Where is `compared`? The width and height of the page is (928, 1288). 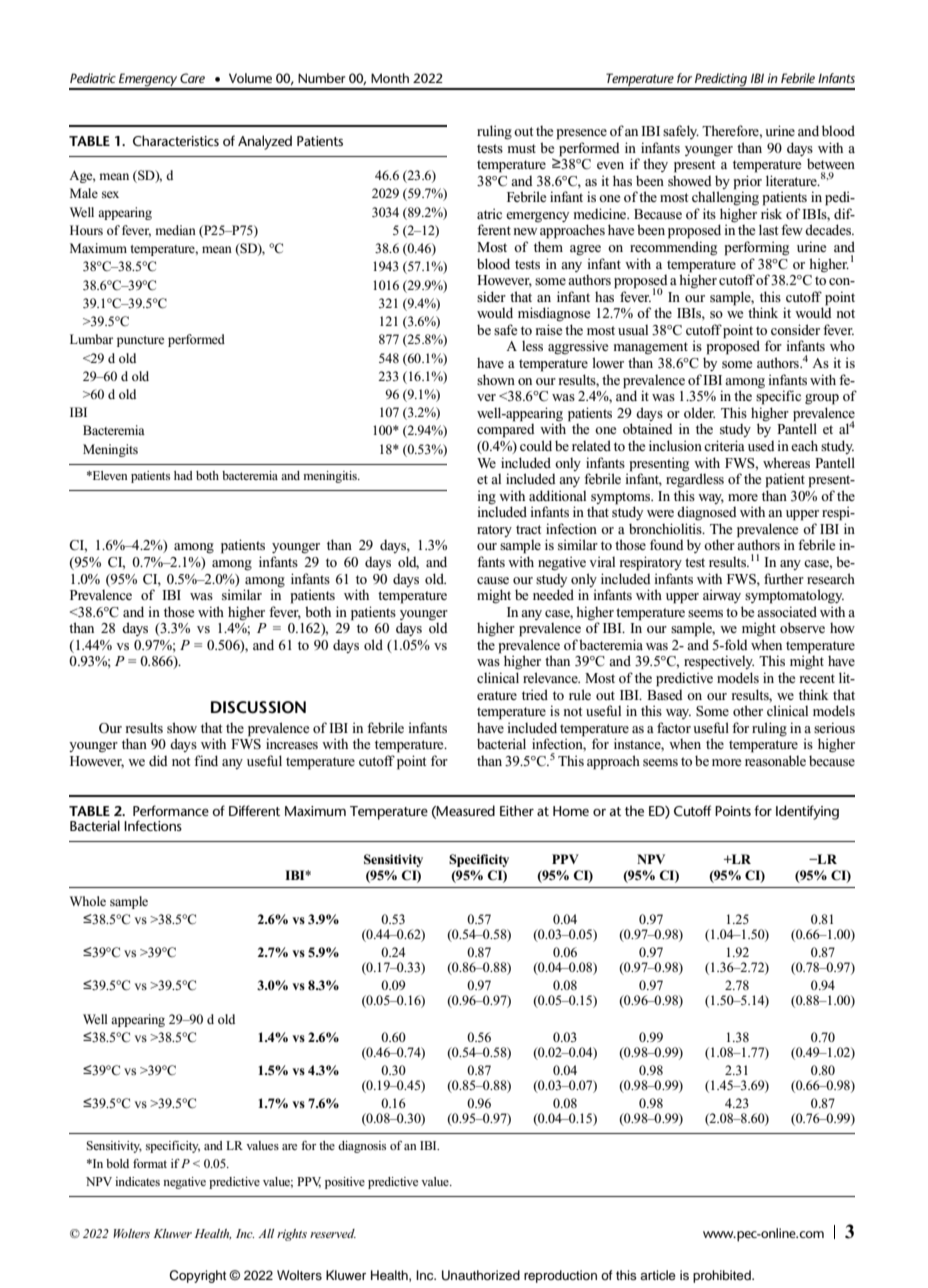
compared is located at coordinates (506, 431).
